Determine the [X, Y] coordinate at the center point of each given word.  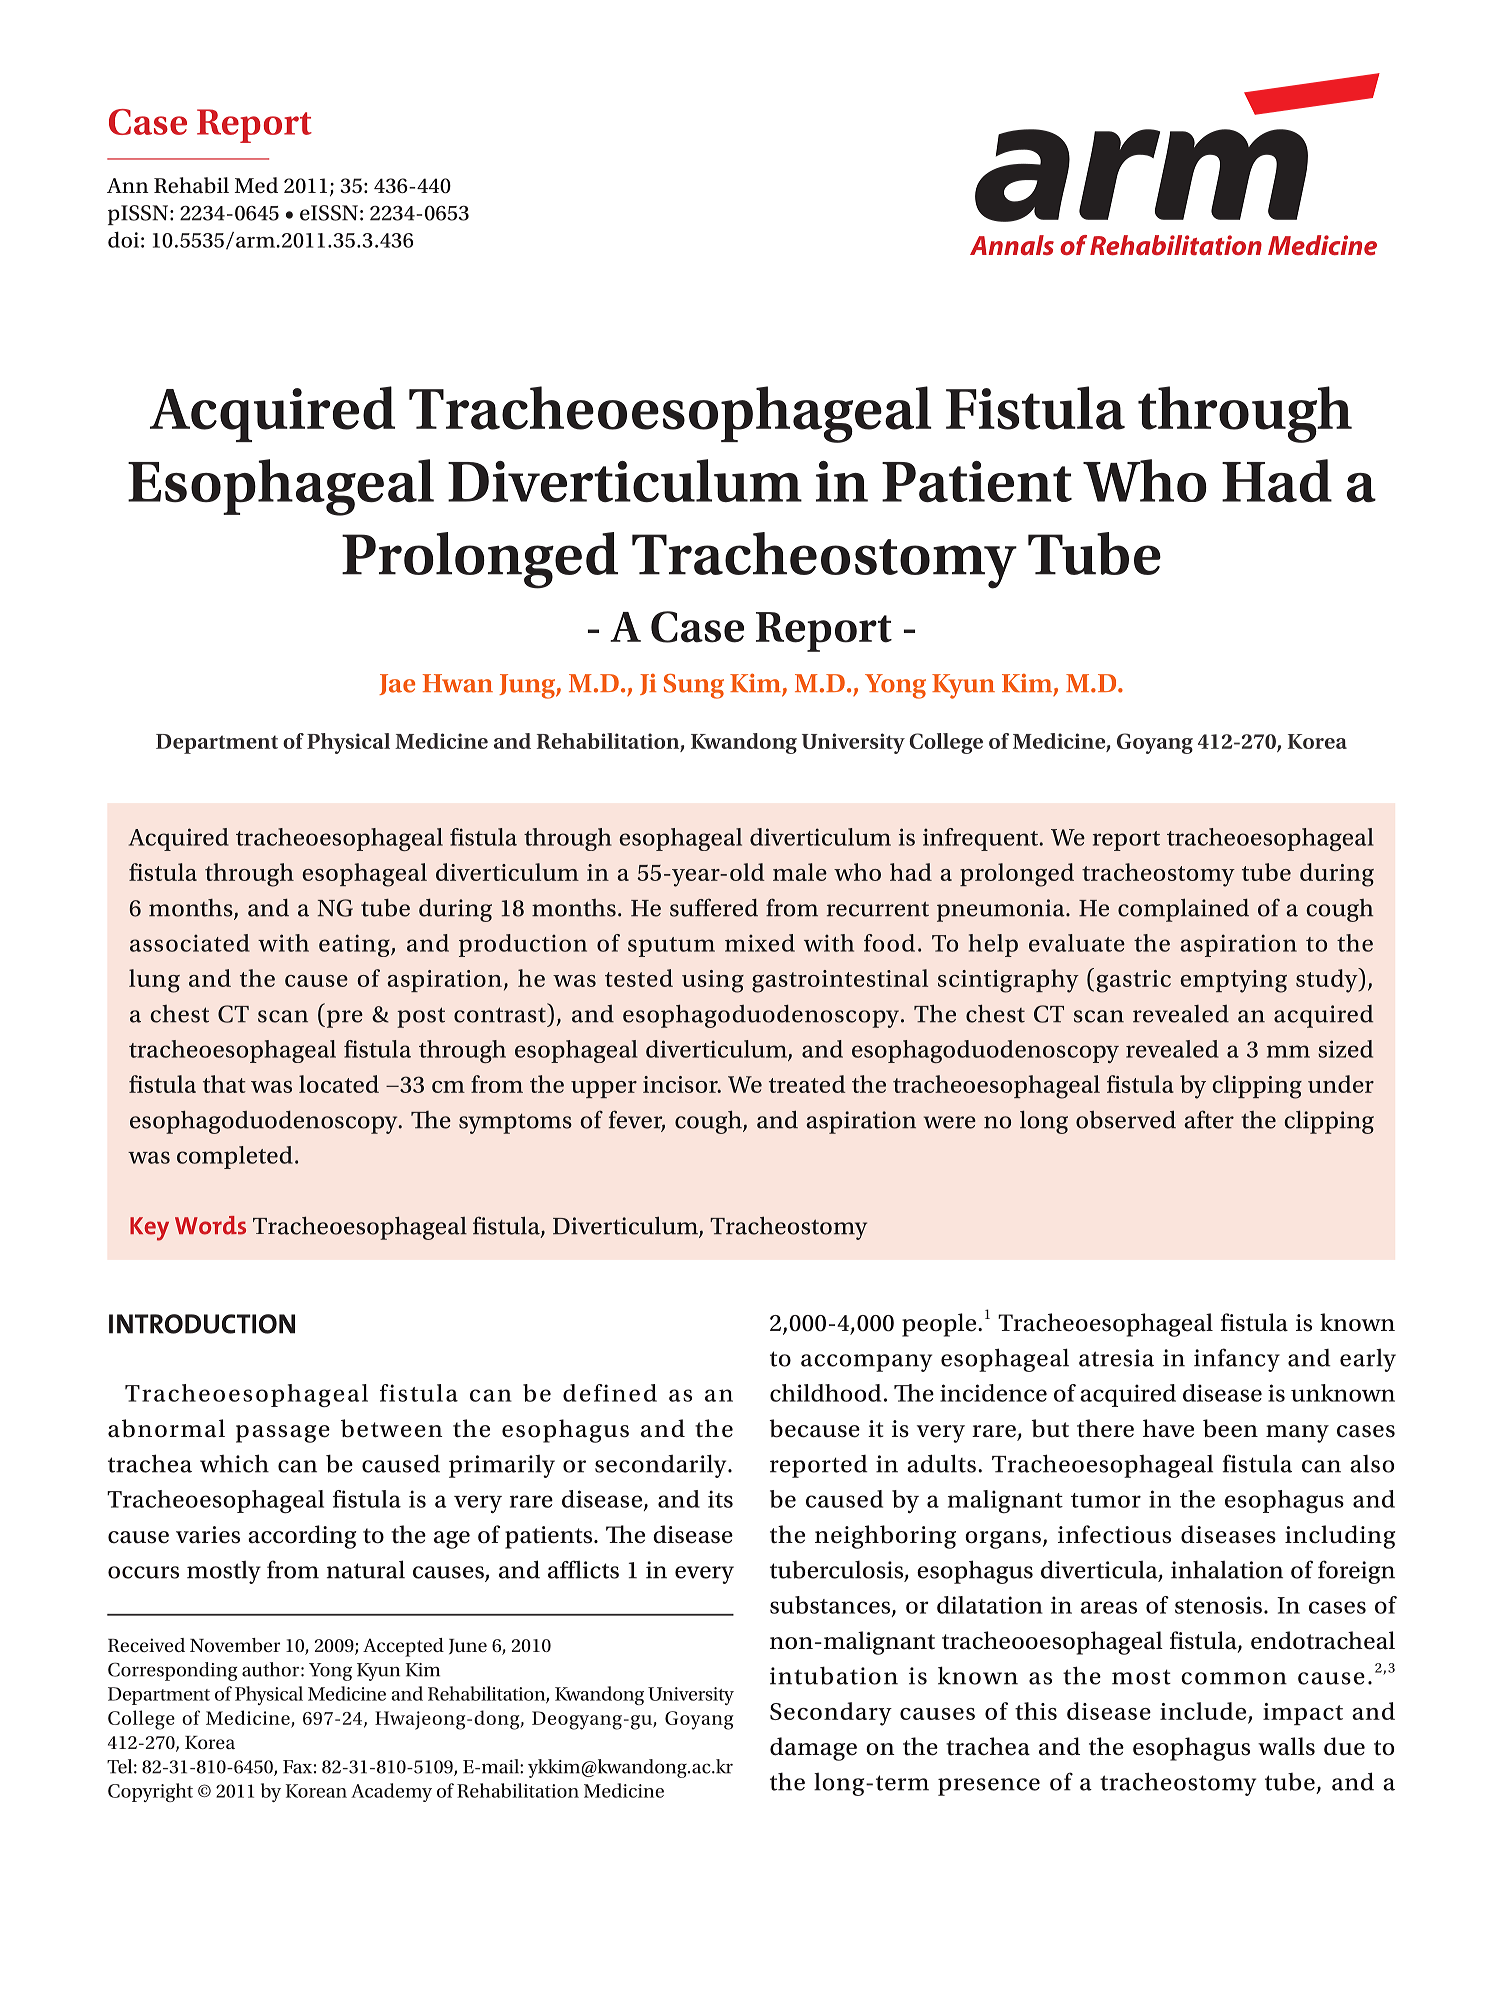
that [224, 1084]
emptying [1233, 981]
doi [123, 239]
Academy [391, 1792]
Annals [1012, 245]
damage [813, 1749]
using [713, 981]
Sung [694, 686]
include [1203, 1711]
